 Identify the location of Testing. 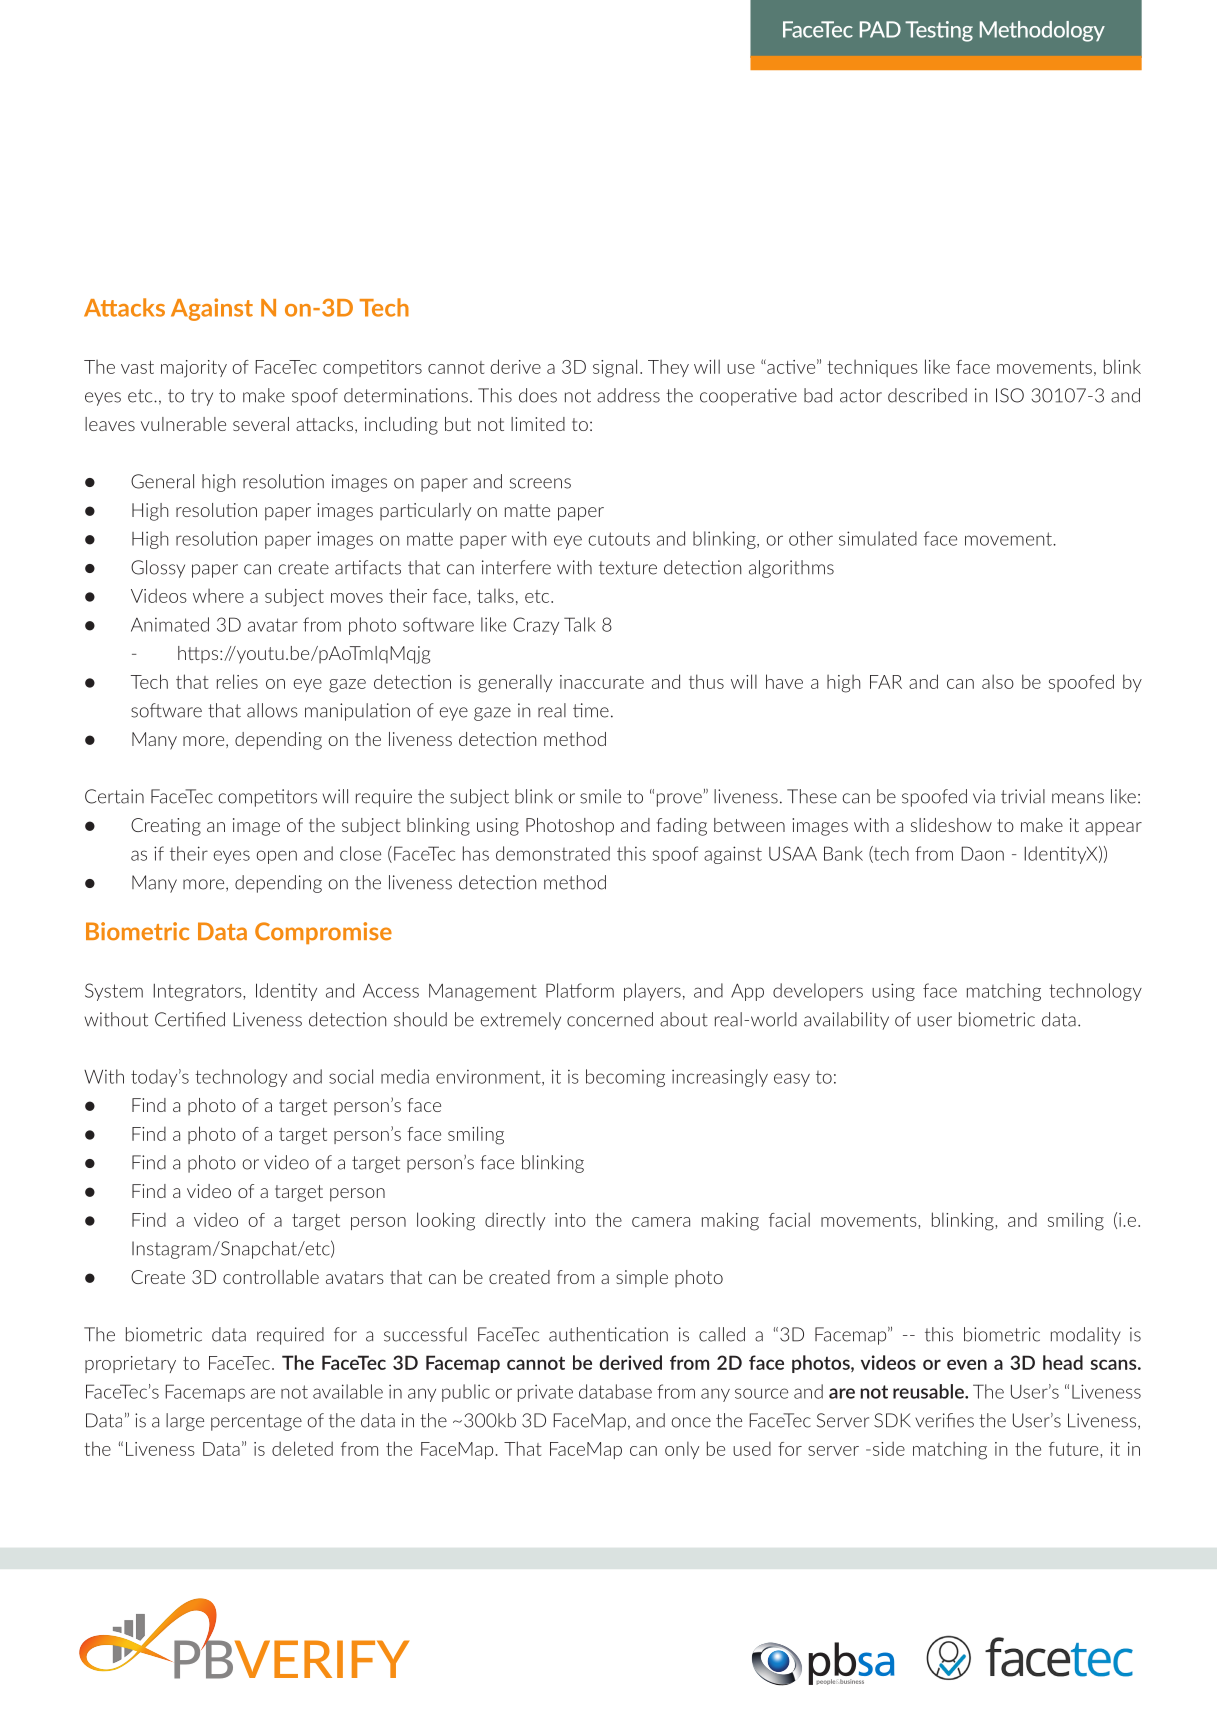
(939, 31).
